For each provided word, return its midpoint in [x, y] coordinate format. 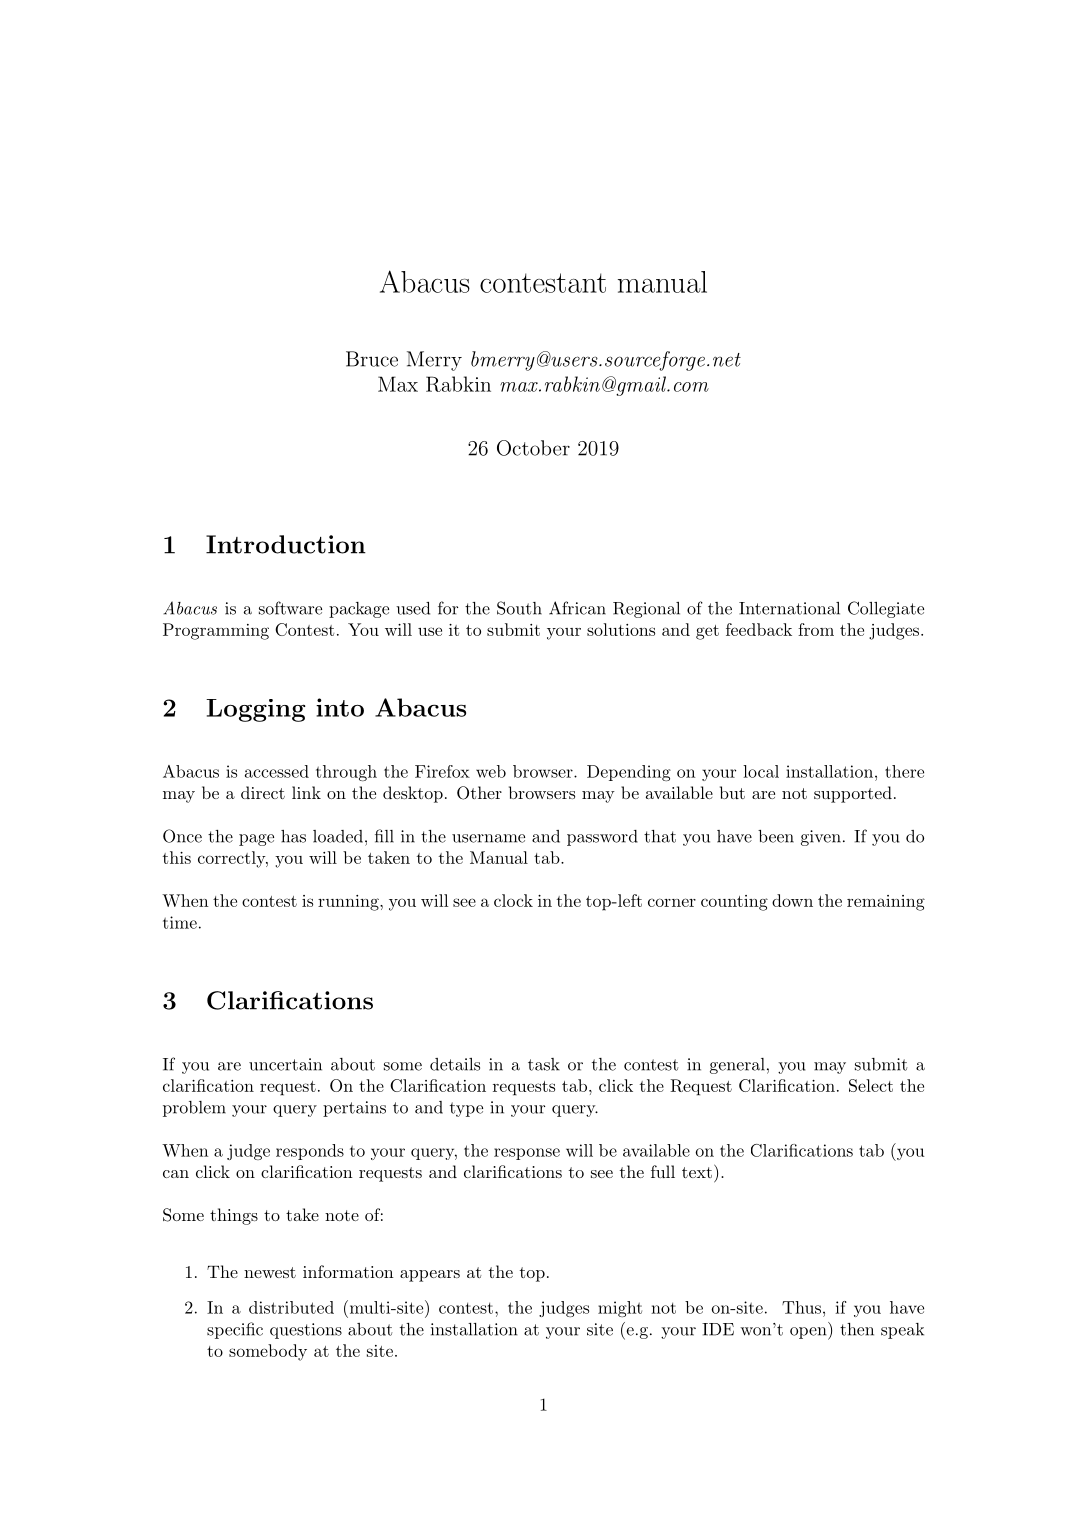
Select [871, 1085]
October [533, 448]
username [488, 838]
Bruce [372, 359]
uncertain [285, 1064]
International [789, 608]
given [821, 838]
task [544, 1064]
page [256, 840]
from [816, 629]
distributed [291, 1307]
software [290, 608]
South [519, 608]
